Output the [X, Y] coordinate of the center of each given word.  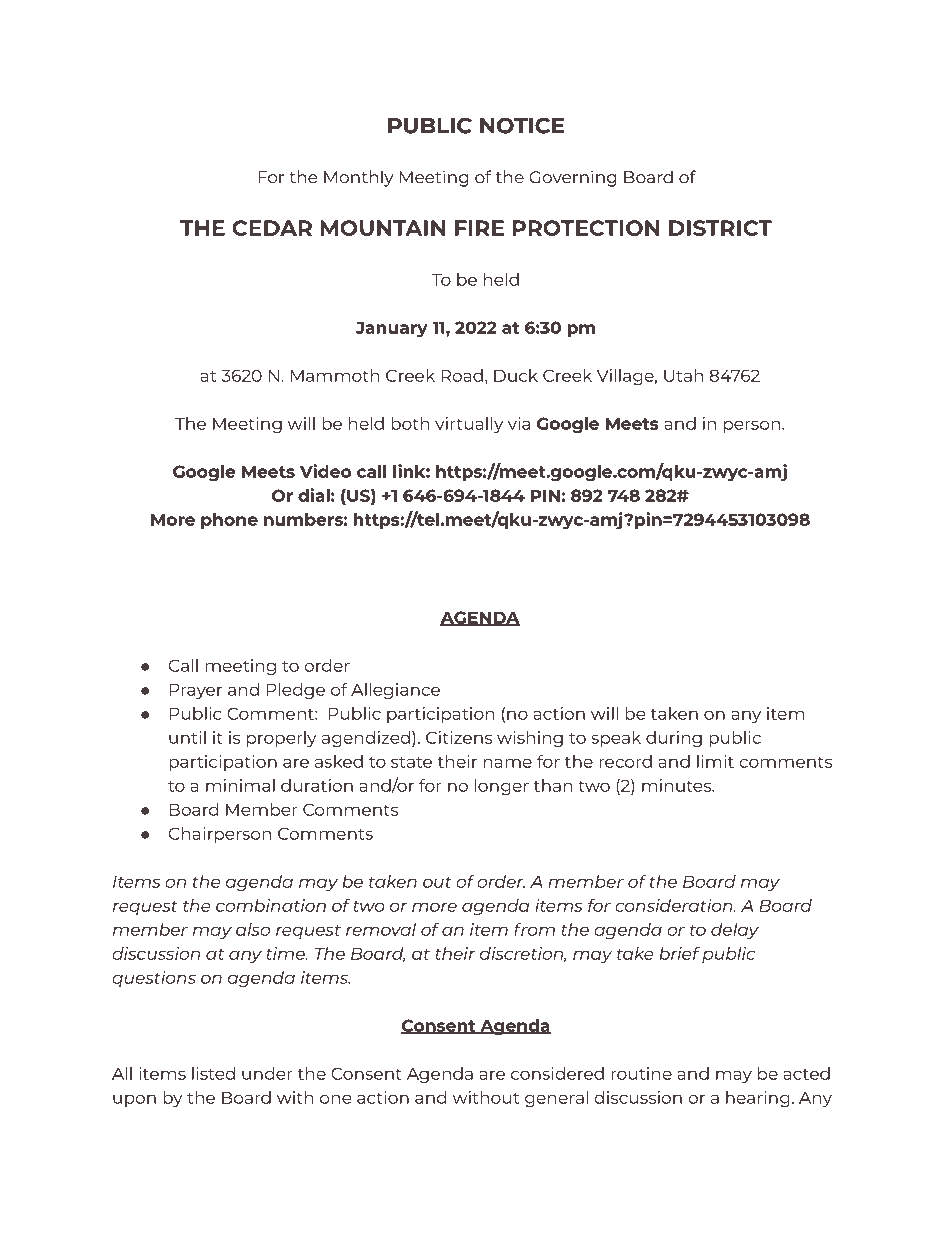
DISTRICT [720, 228]
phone [229, 521]
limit [715, 761]
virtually [469, 425]
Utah [683, 375]
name [508, 763]
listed [213, 1073]
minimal [240, 785]
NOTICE [522, 125]
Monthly [359, 178]
